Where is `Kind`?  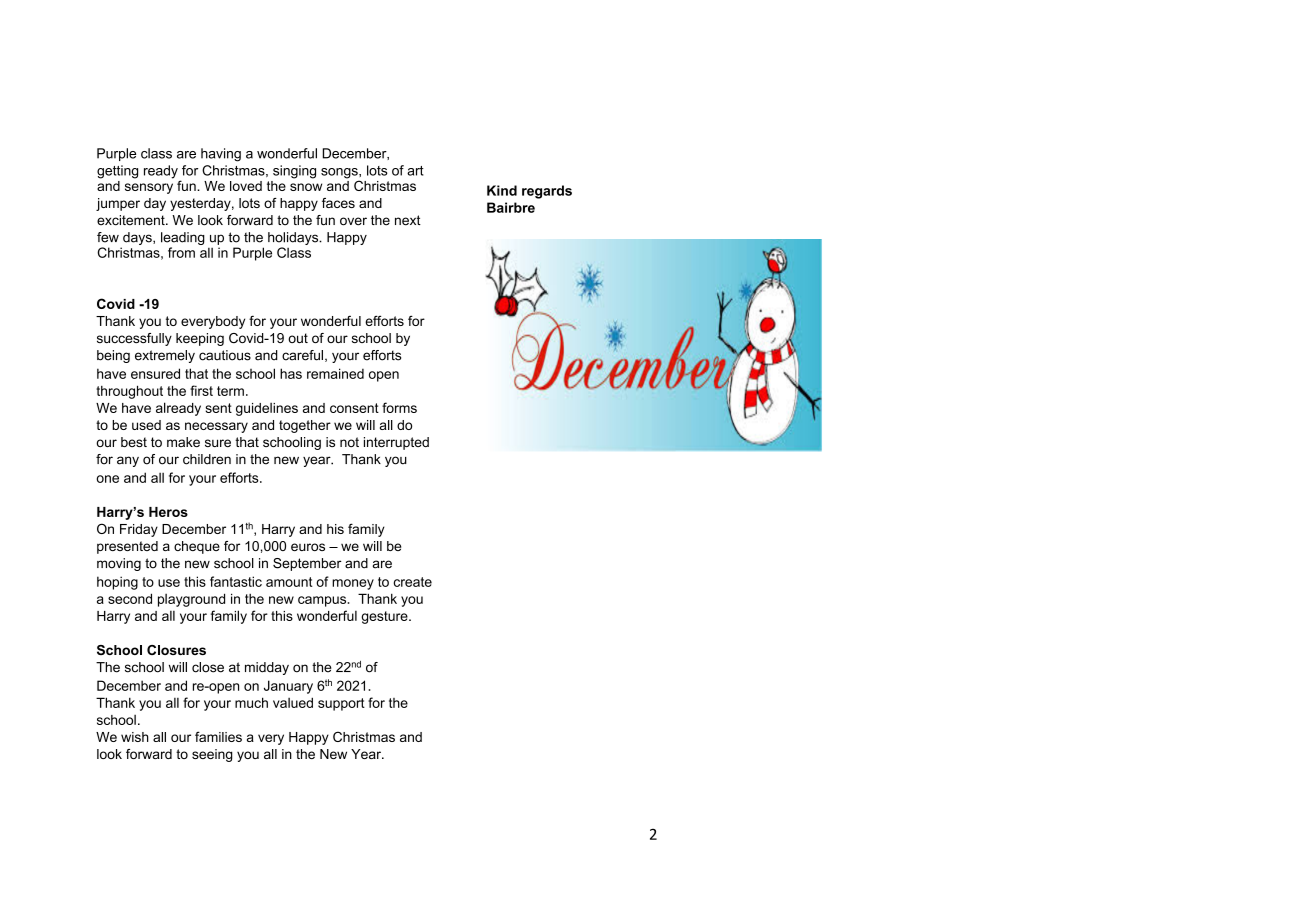
Kind is located at coordinates (502, 190).
